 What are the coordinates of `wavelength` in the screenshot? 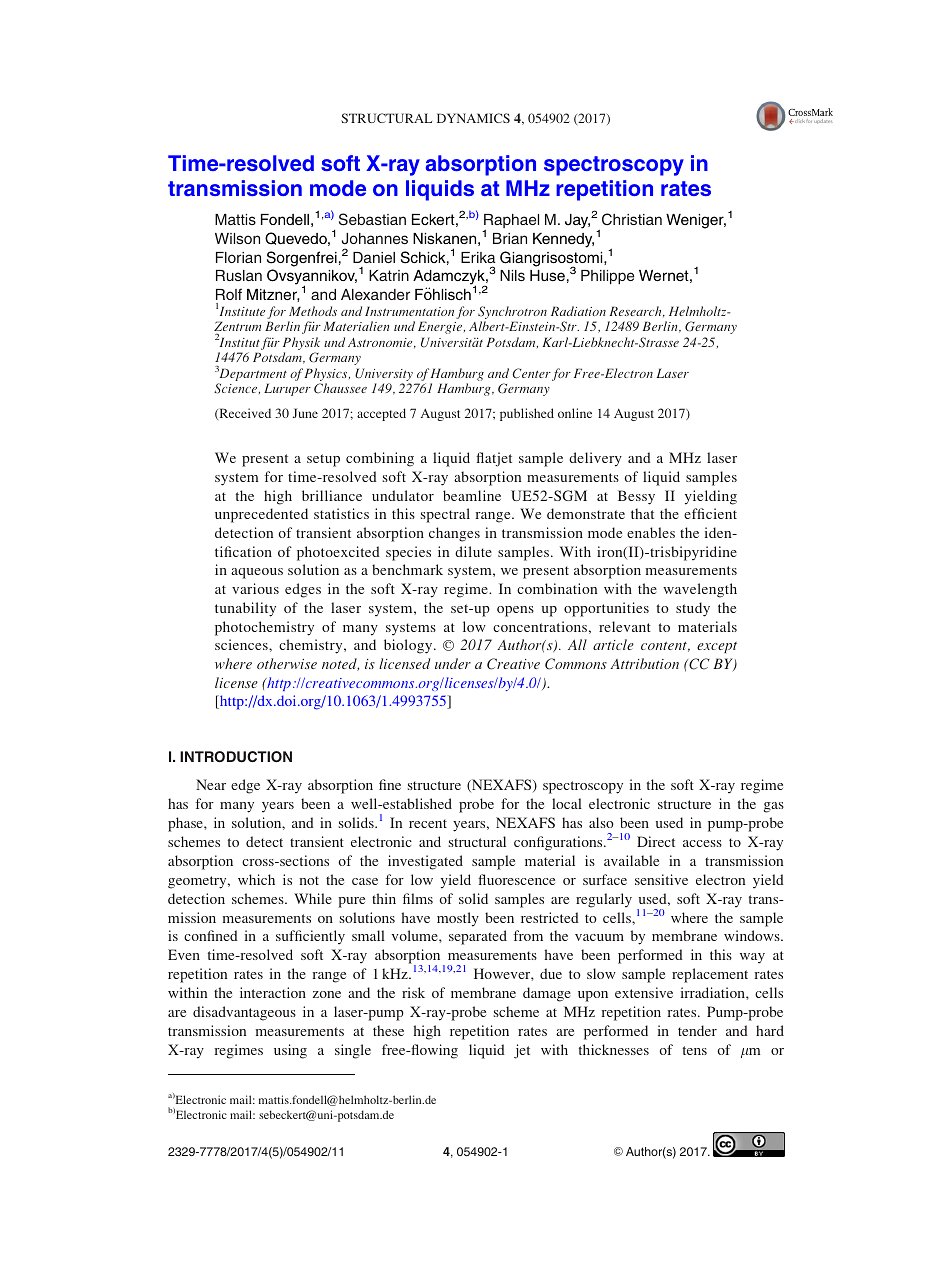 It's located at (700, 590).
